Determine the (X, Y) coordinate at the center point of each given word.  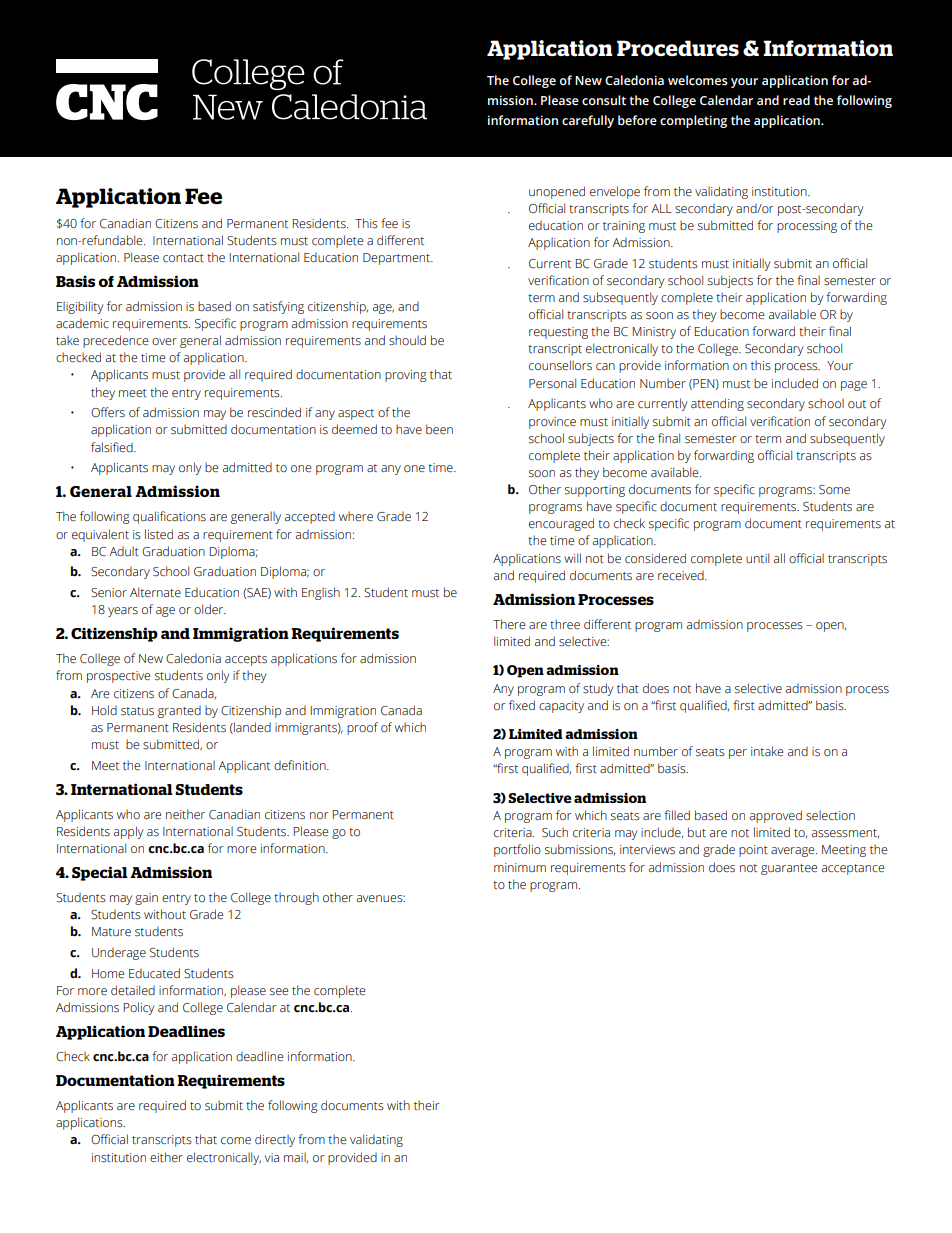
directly (275, 1140)
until (757, 558)
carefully (588, 121)
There (509, 624)
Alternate (155, 592)
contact (183, 258)
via (272, 1157)
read (796, 100)
